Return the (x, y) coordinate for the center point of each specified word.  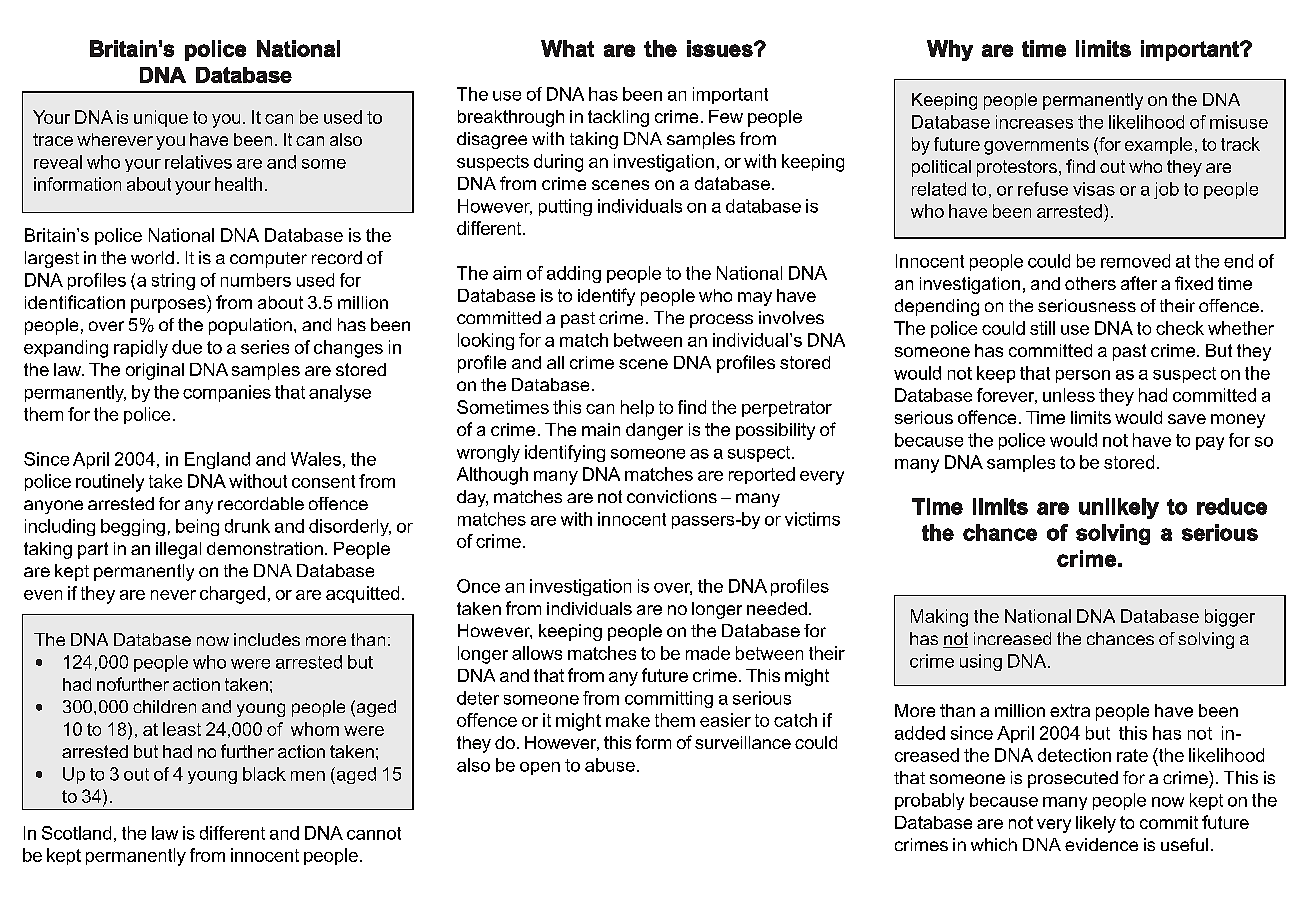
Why (950, 50)
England (217, 460)
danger (654, 431)
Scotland (76, 833)
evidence (1101, 844)
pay (1210, 443)
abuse (610, 765)
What (567, 48)
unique (161, 118)
